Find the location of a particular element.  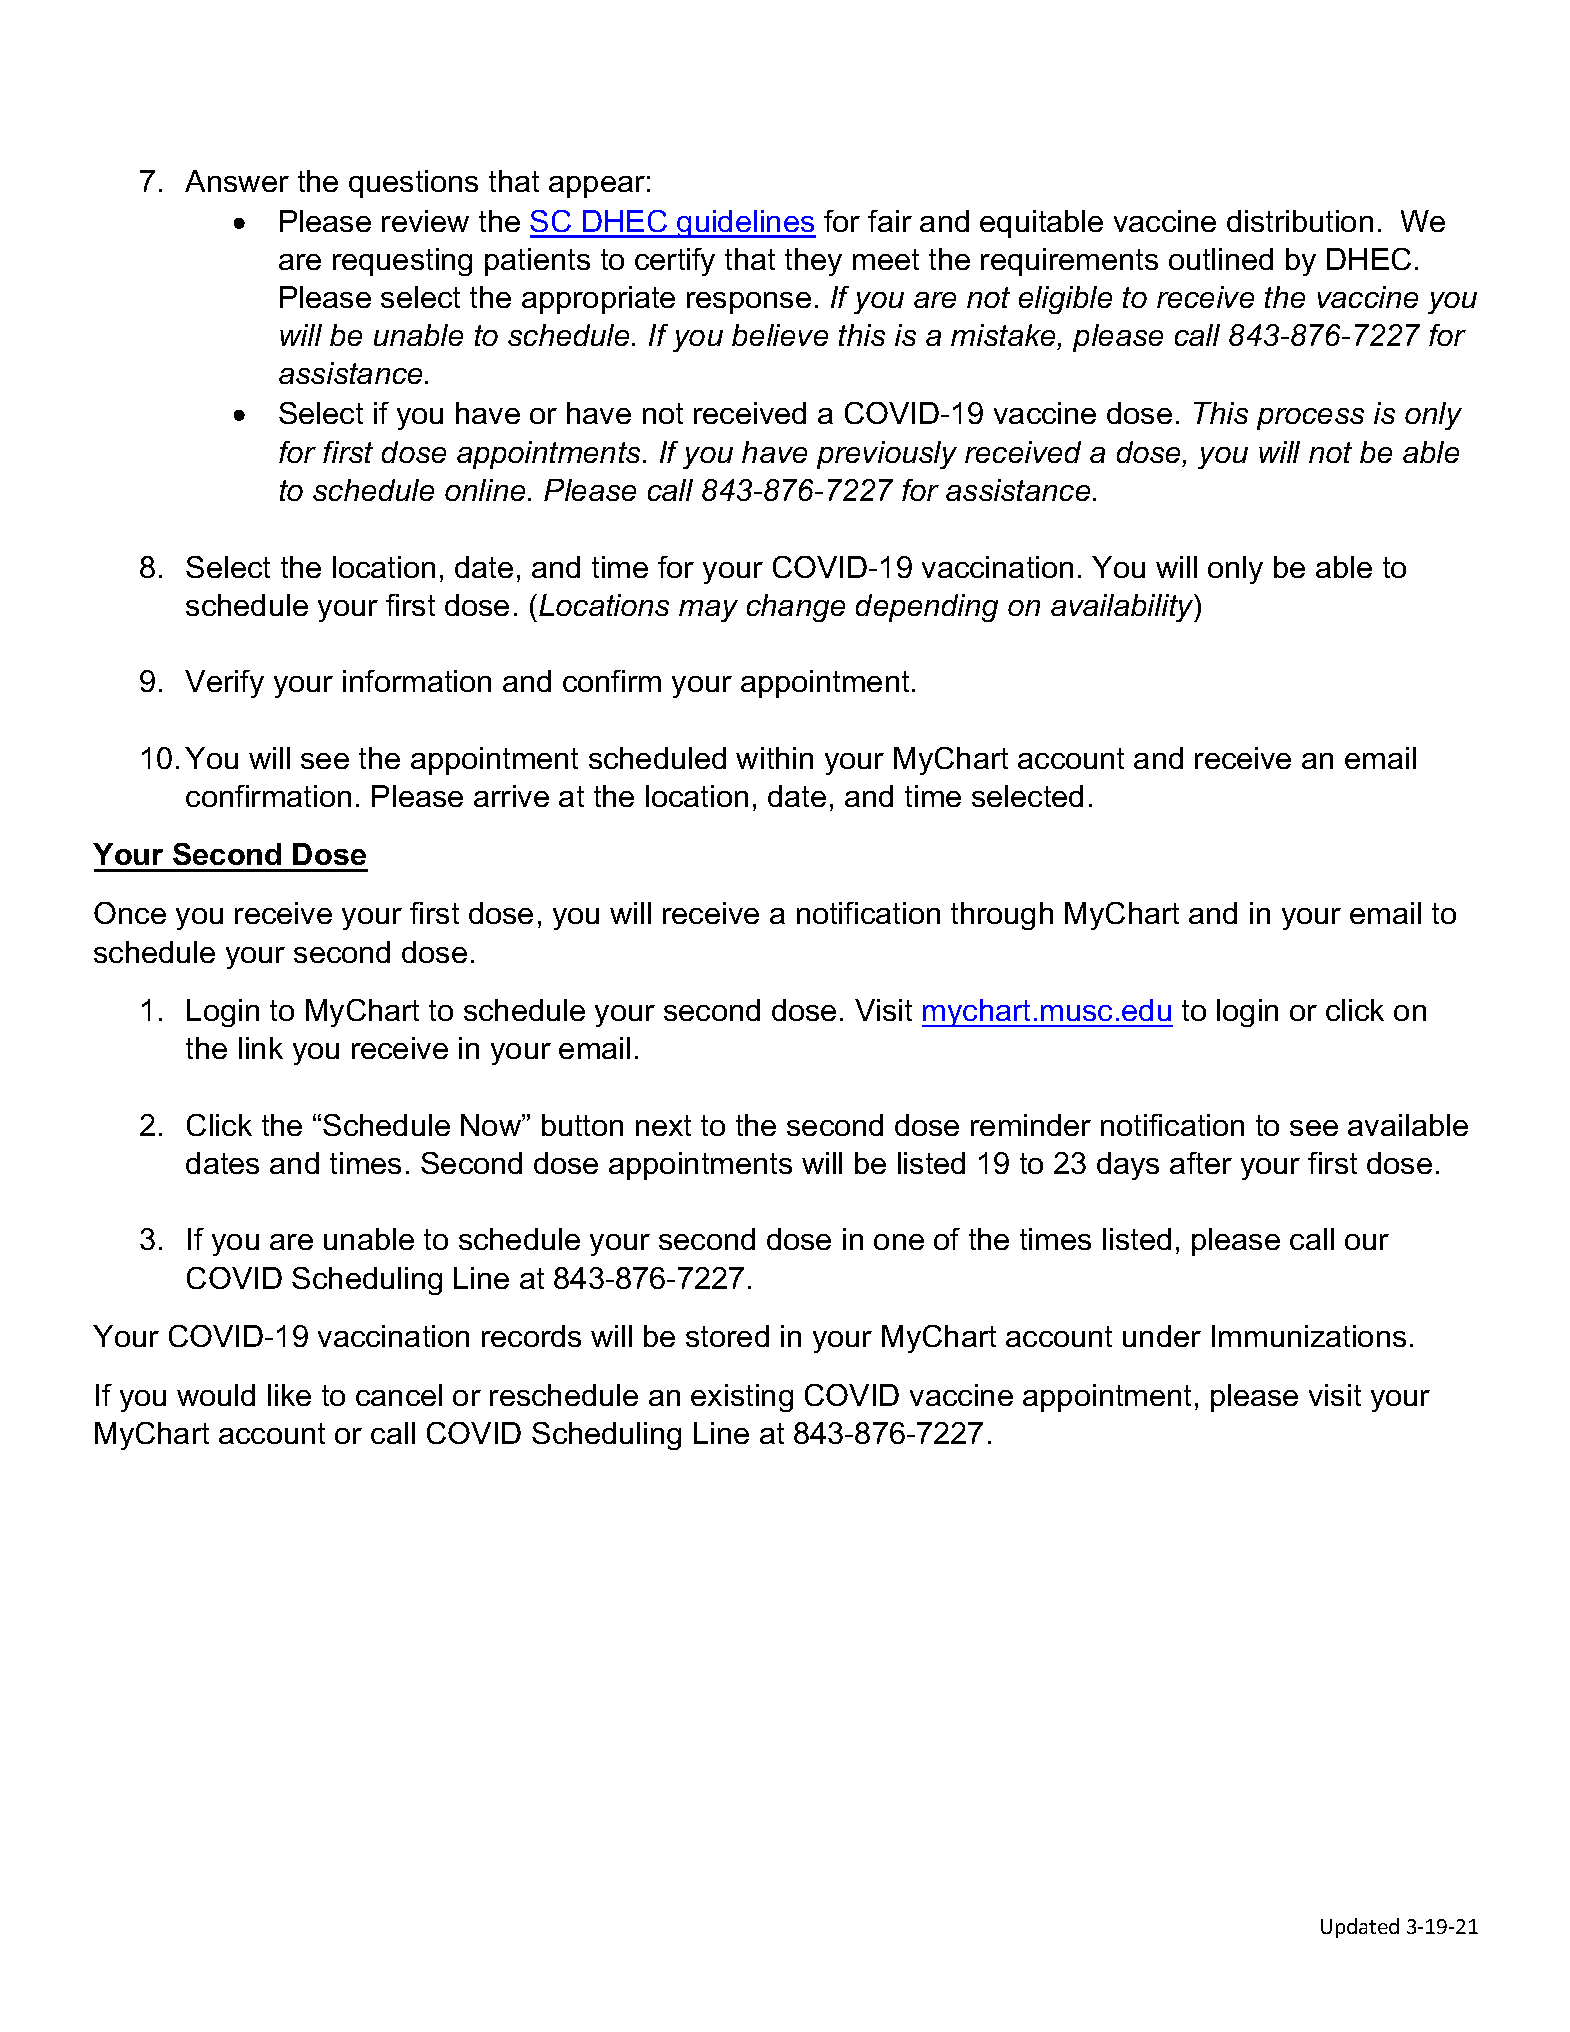

next is located at coordinates (663, 1125).
